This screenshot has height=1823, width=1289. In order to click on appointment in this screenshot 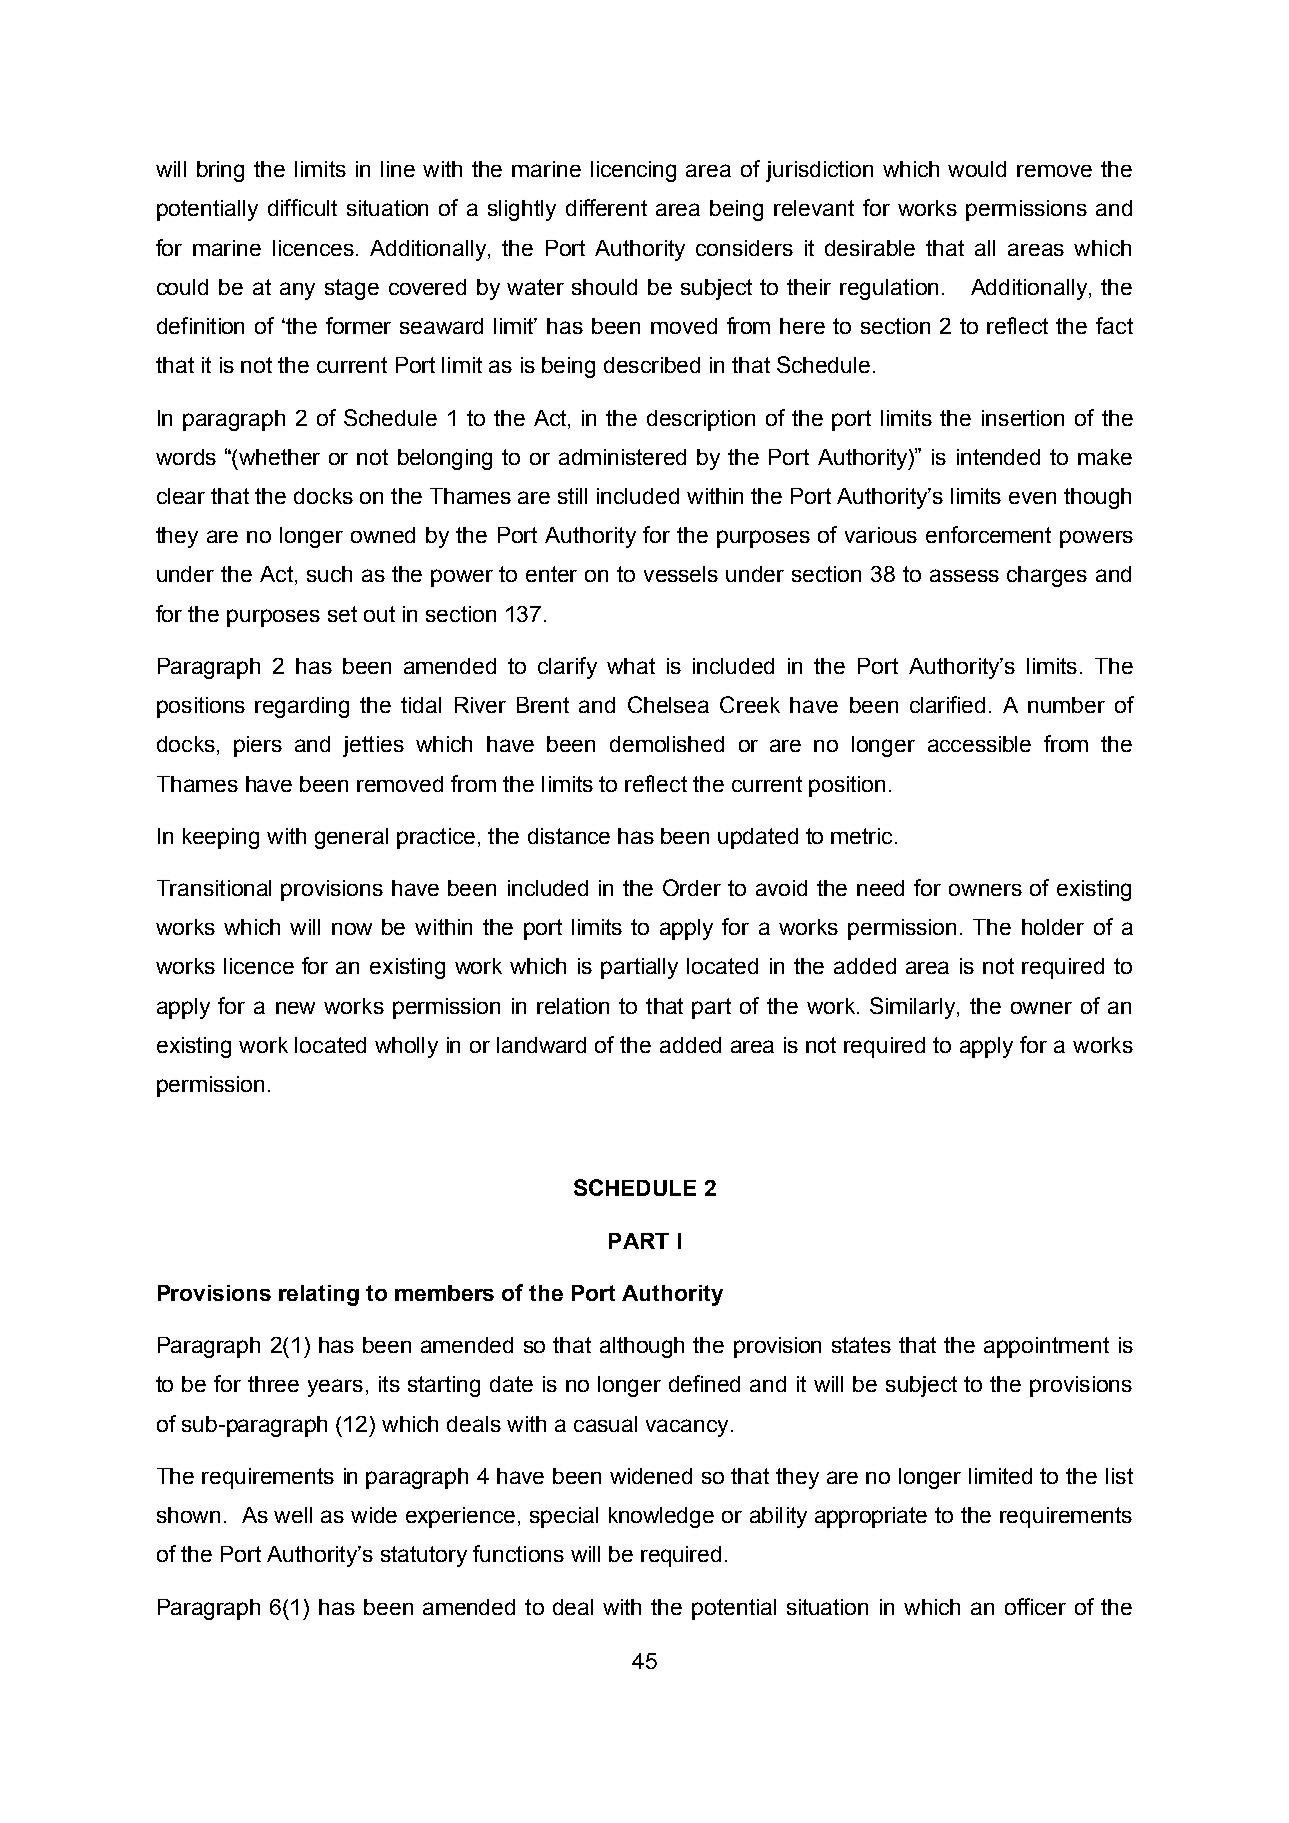, I will do `click(1046, 1347)`.
